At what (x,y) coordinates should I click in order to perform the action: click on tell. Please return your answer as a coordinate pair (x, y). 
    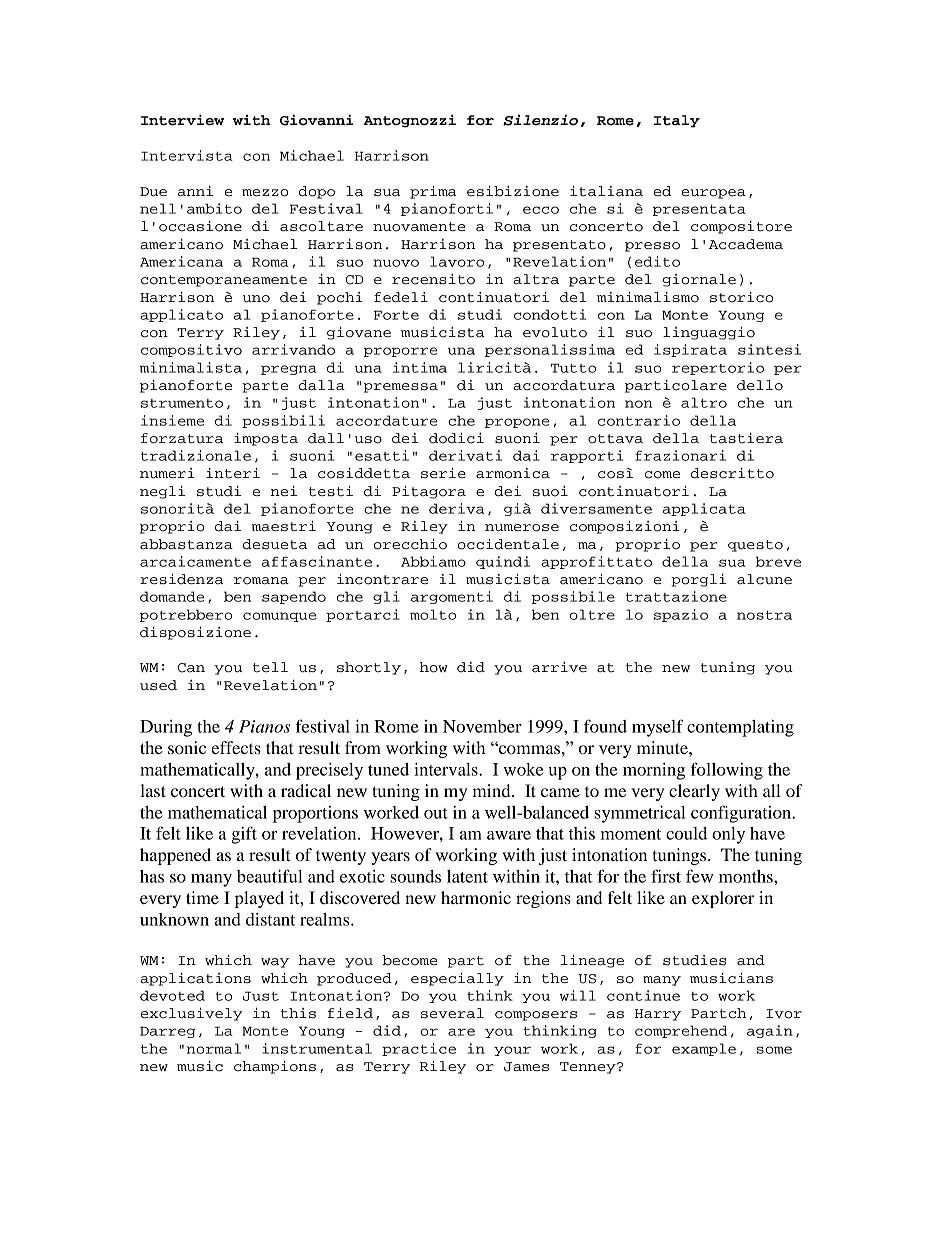
    Looking at the image, I should click on (270, 667).
